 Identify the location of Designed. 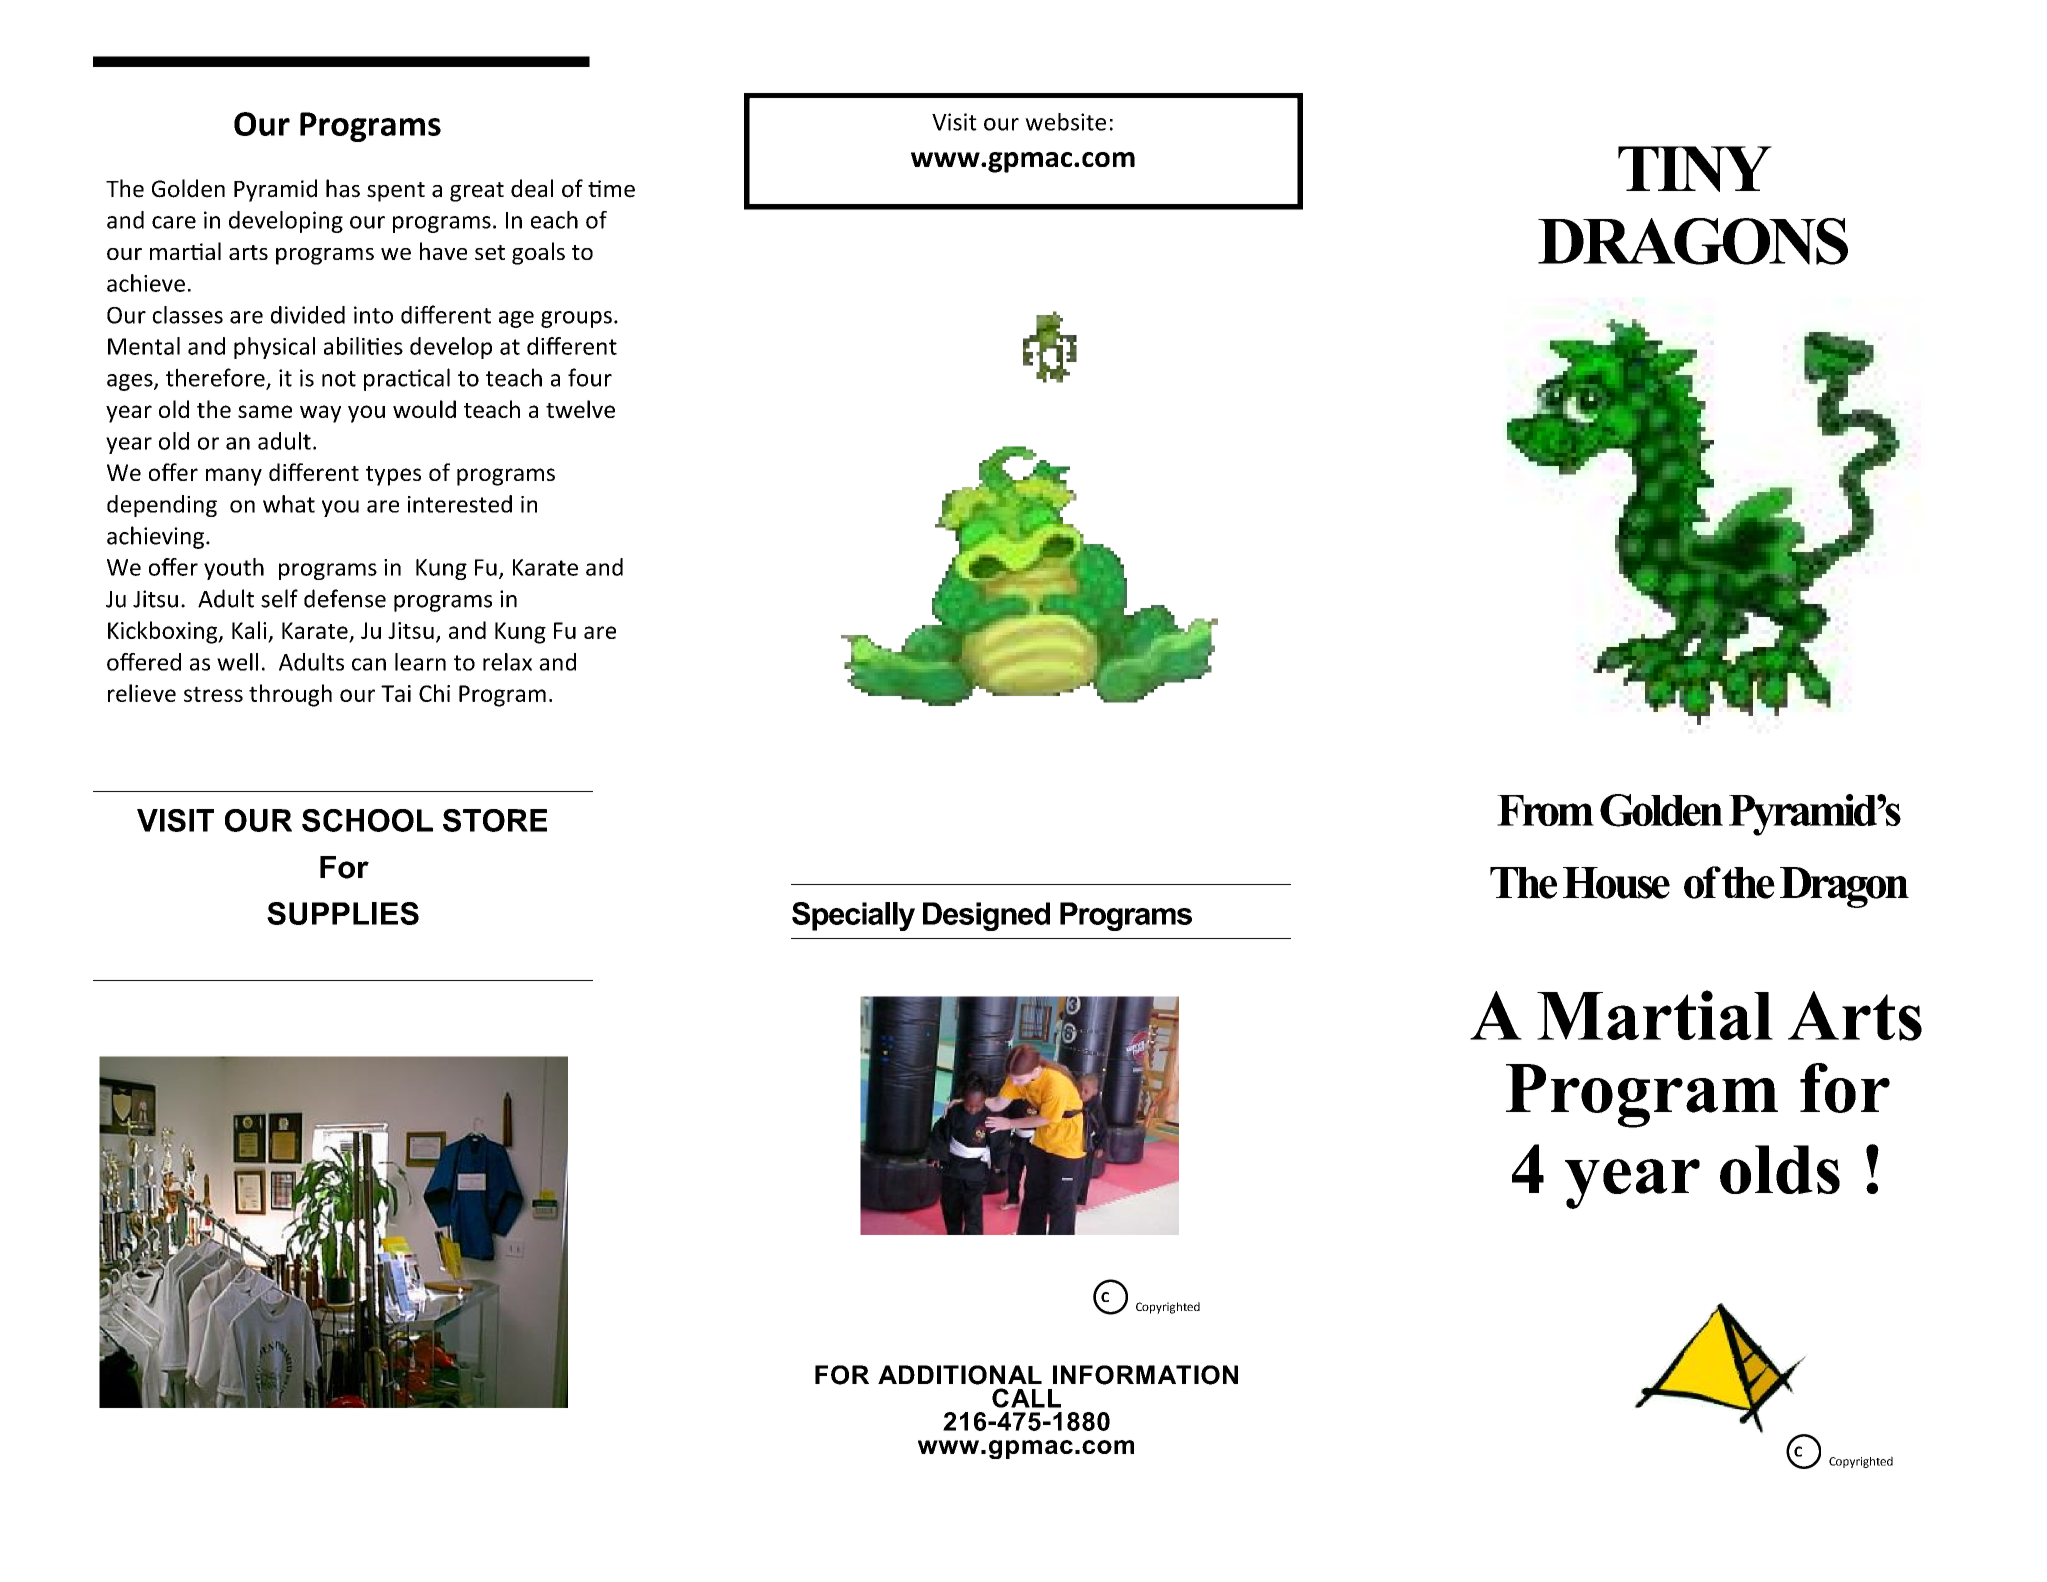
(986, 916).
